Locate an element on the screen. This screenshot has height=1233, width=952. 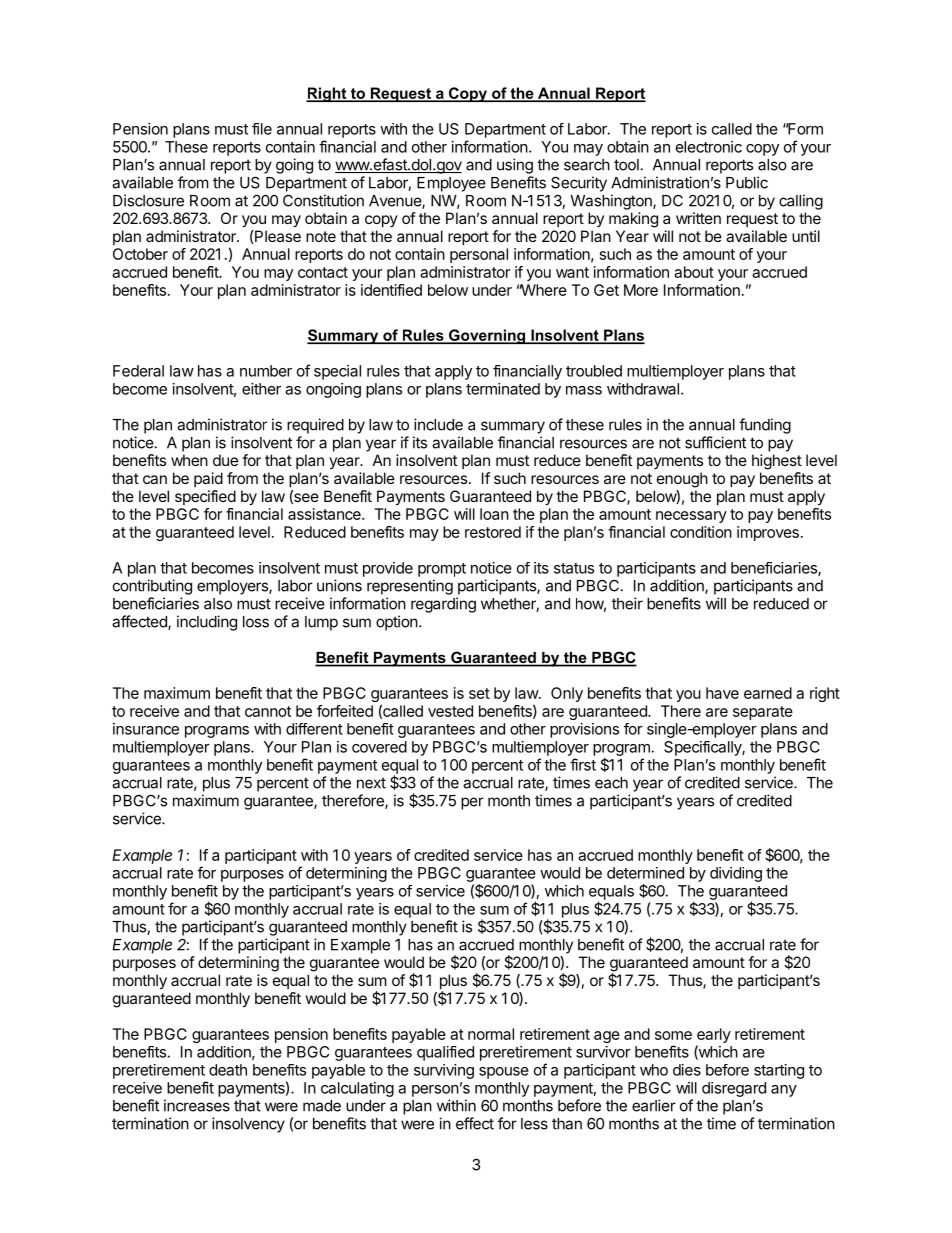
insurance is located at coordinates (146, 729).
